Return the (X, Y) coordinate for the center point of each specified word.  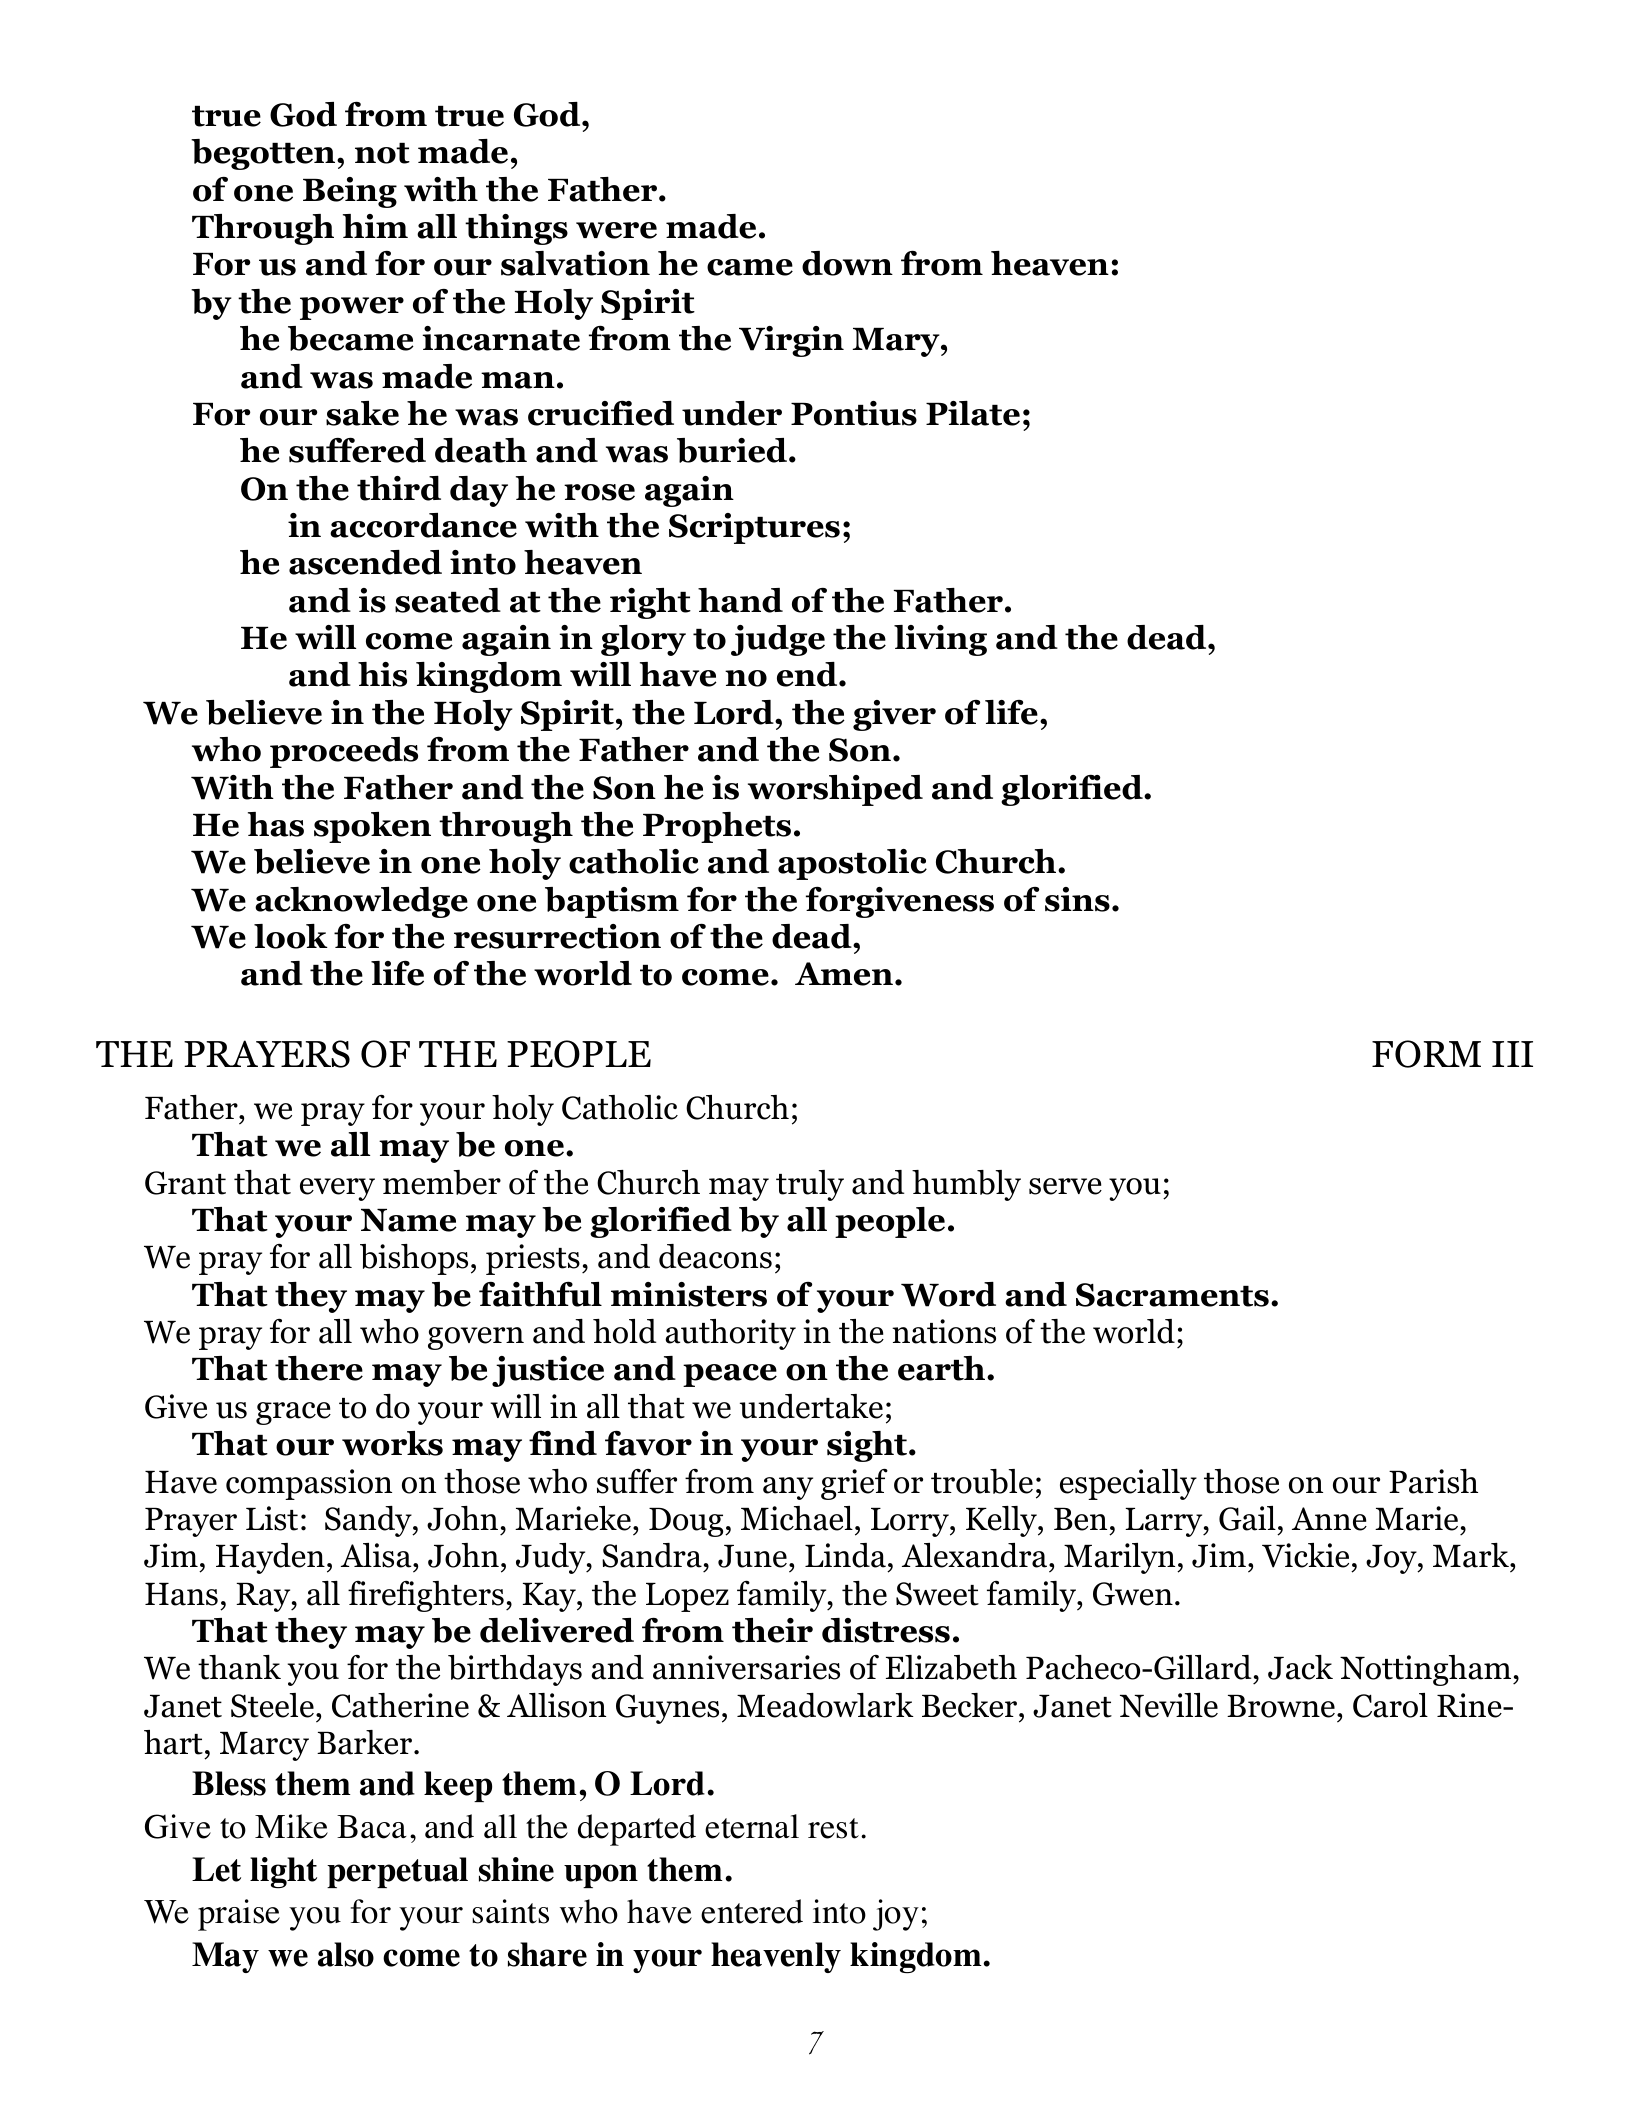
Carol (1390, 1705)
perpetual (397, 1872)
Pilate (973, 413)
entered (752, 1911)
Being (350, 192)
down (847, 263)
